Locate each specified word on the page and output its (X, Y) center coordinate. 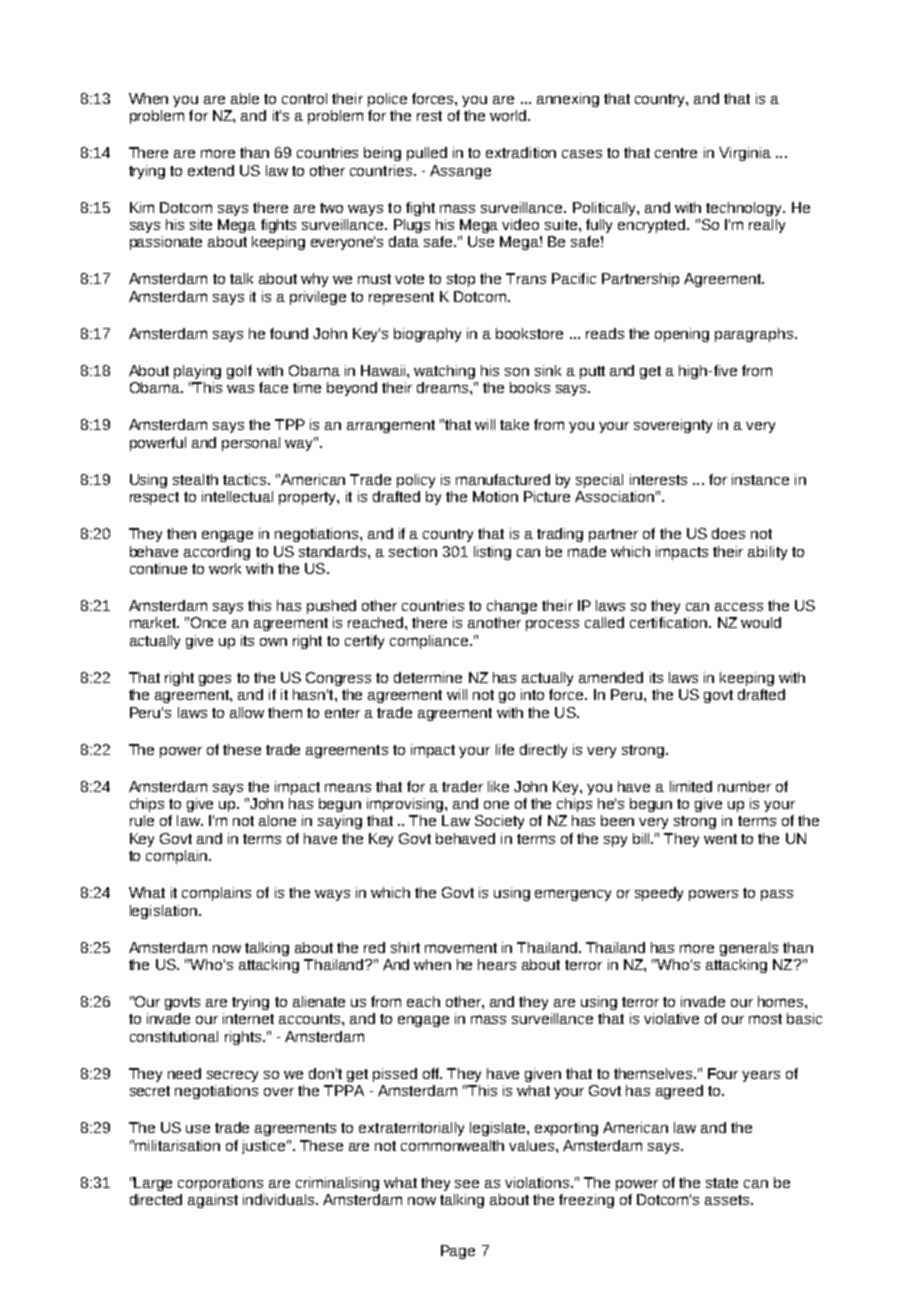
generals (749, 949)
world (509, 115)
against (213, 1201)
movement (461, 948)
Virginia (745, 154)
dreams (444, 387)
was (240, 389)
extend (211, 170)
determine (428, 677)
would (761, 622)
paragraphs (755, 335)
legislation (163, 912)
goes (215, 680)
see (467, 1184)
